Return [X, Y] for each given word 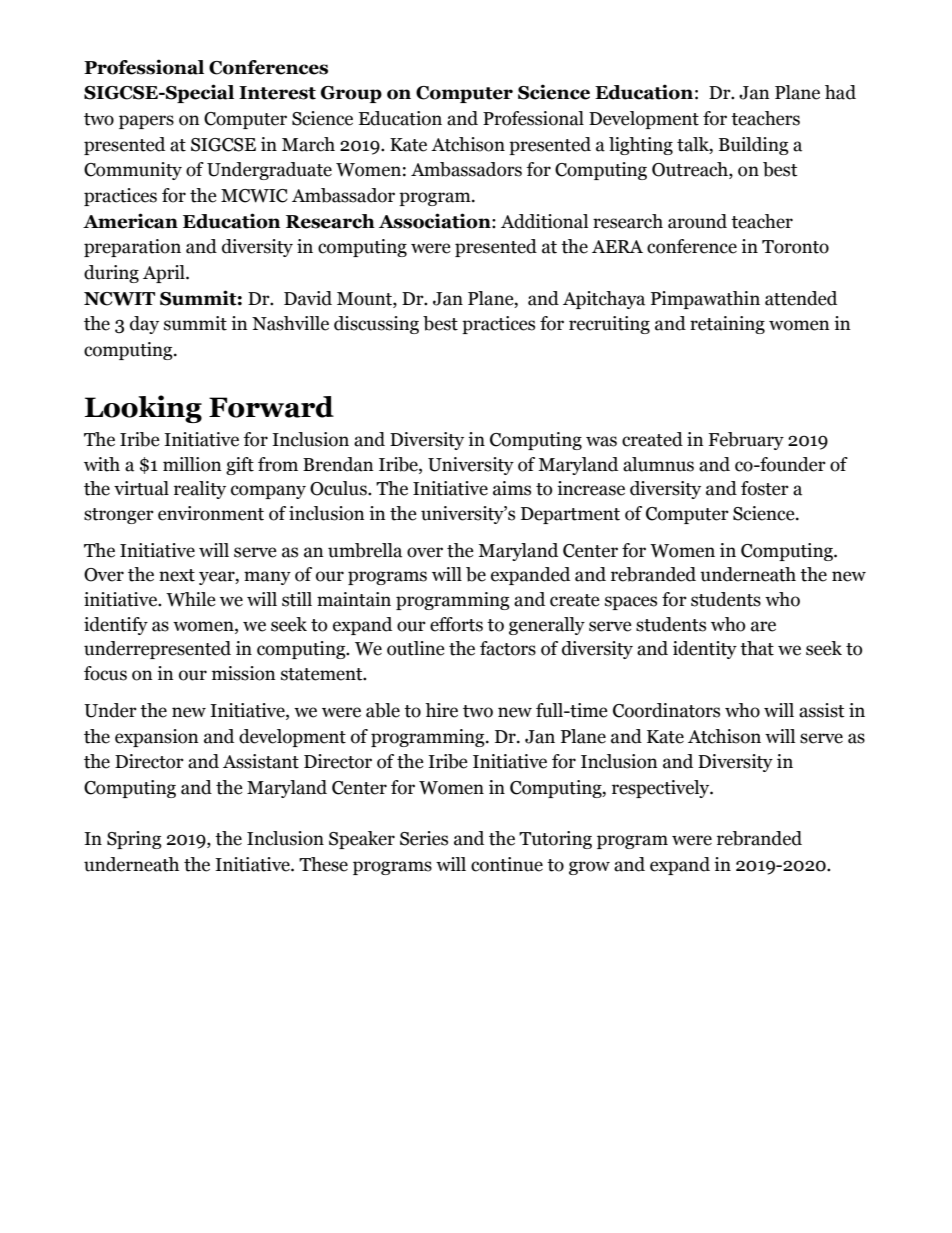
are [763, 626]
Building [754, 146]
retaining [727, 325]
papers [146, 122]
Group [351, 94]
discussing [376, 325]
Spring [134, 840]
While [191, 599]
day [144, 325]
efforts [456, 624]
